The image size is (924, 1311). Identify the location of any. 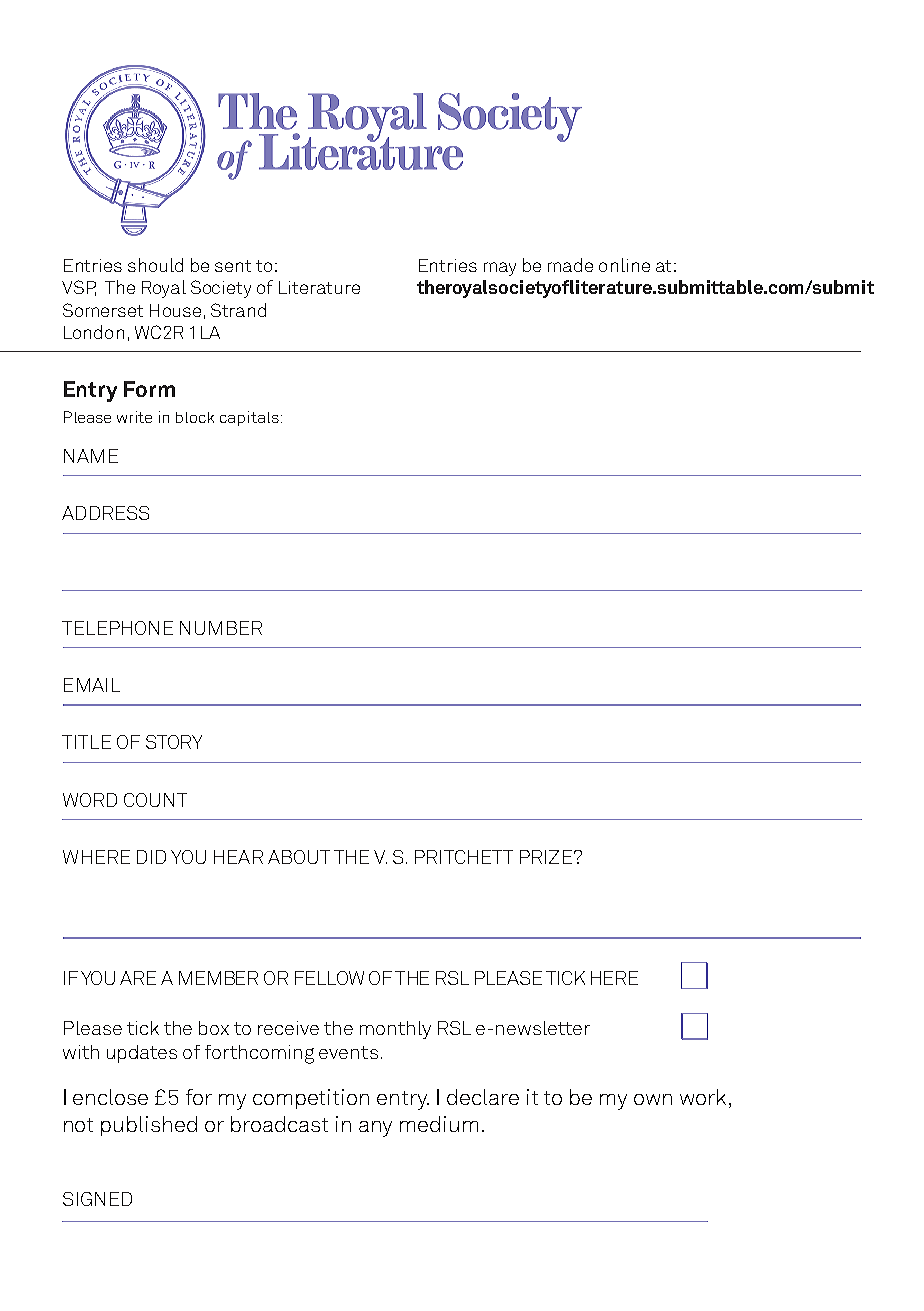
(375, 1129).
